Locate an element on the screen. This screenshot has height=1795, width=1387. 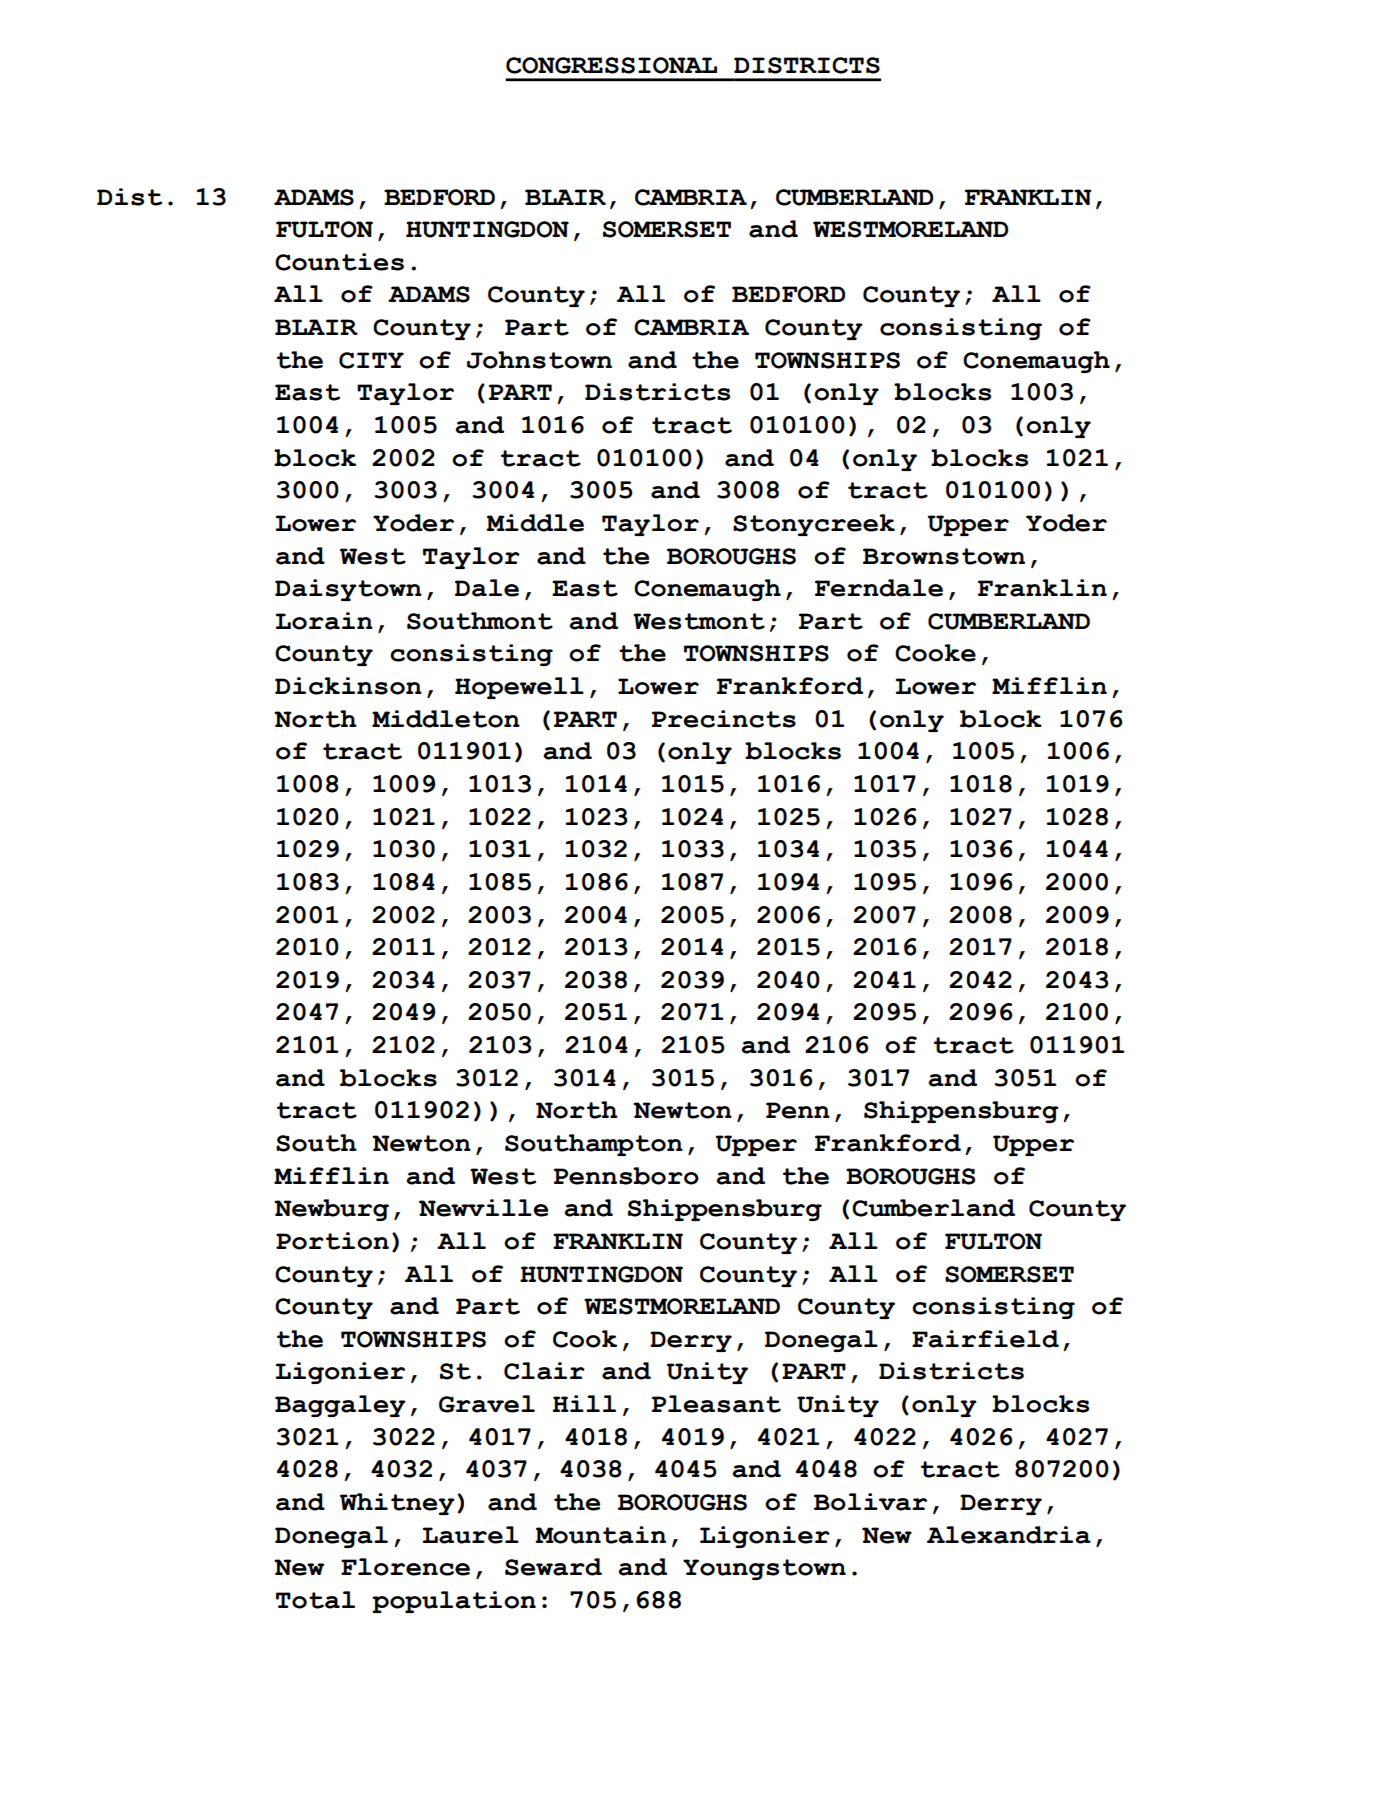
CONGRESSIONAL is located at coordinates (611, 65).
